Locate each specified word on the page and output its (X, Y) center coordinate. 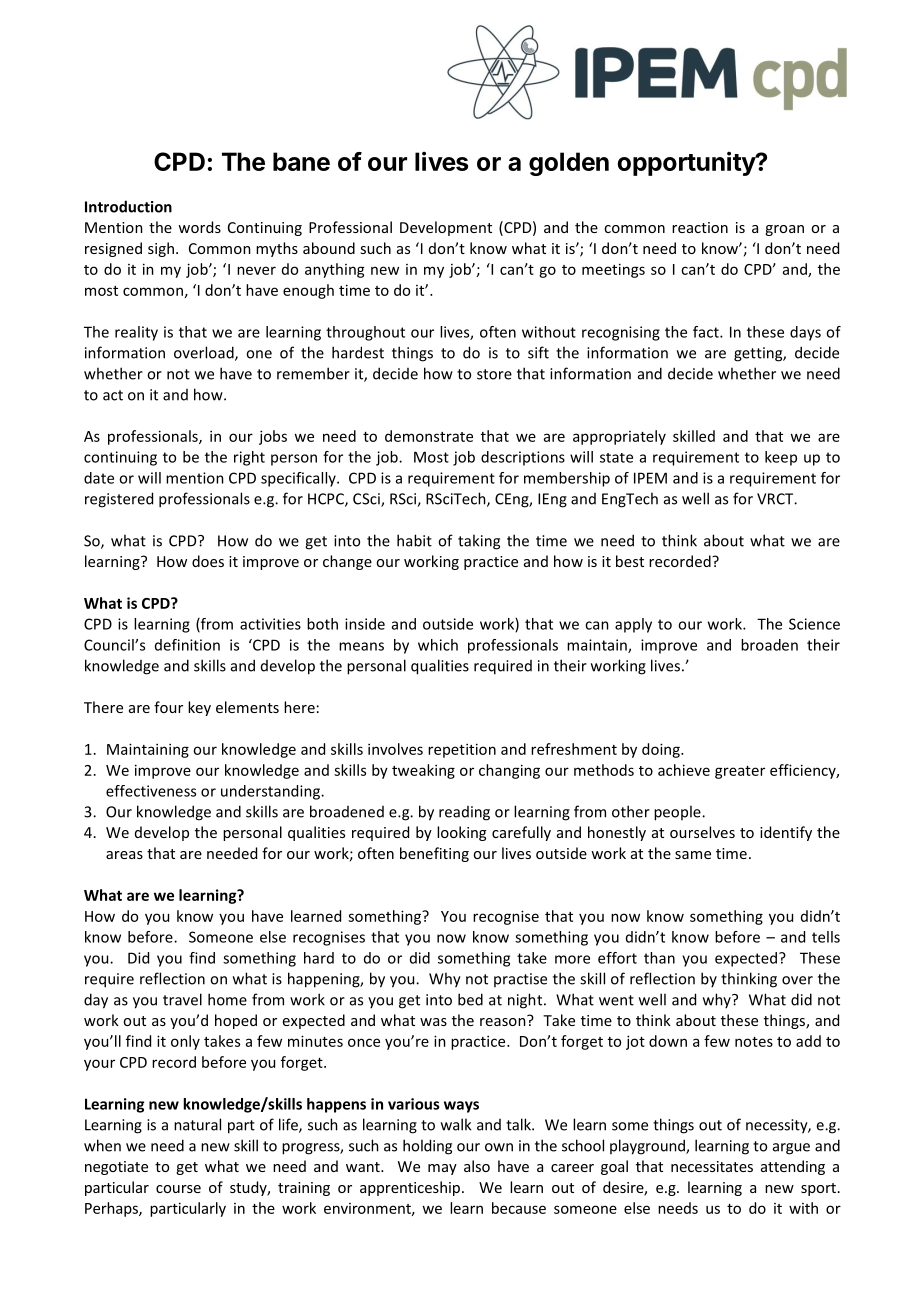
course (178, 1189)
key (199, 708)
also (477, 1166)
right (249, 458)
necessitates (712, 1166)
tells (826, 937)
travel (182, 999)
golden (569, 164)
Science (814, 624)
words (199, 227)
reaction (700, 227)
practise (520, 980)
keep (781, 458)
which (438, 645)
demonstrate (429, 436)
